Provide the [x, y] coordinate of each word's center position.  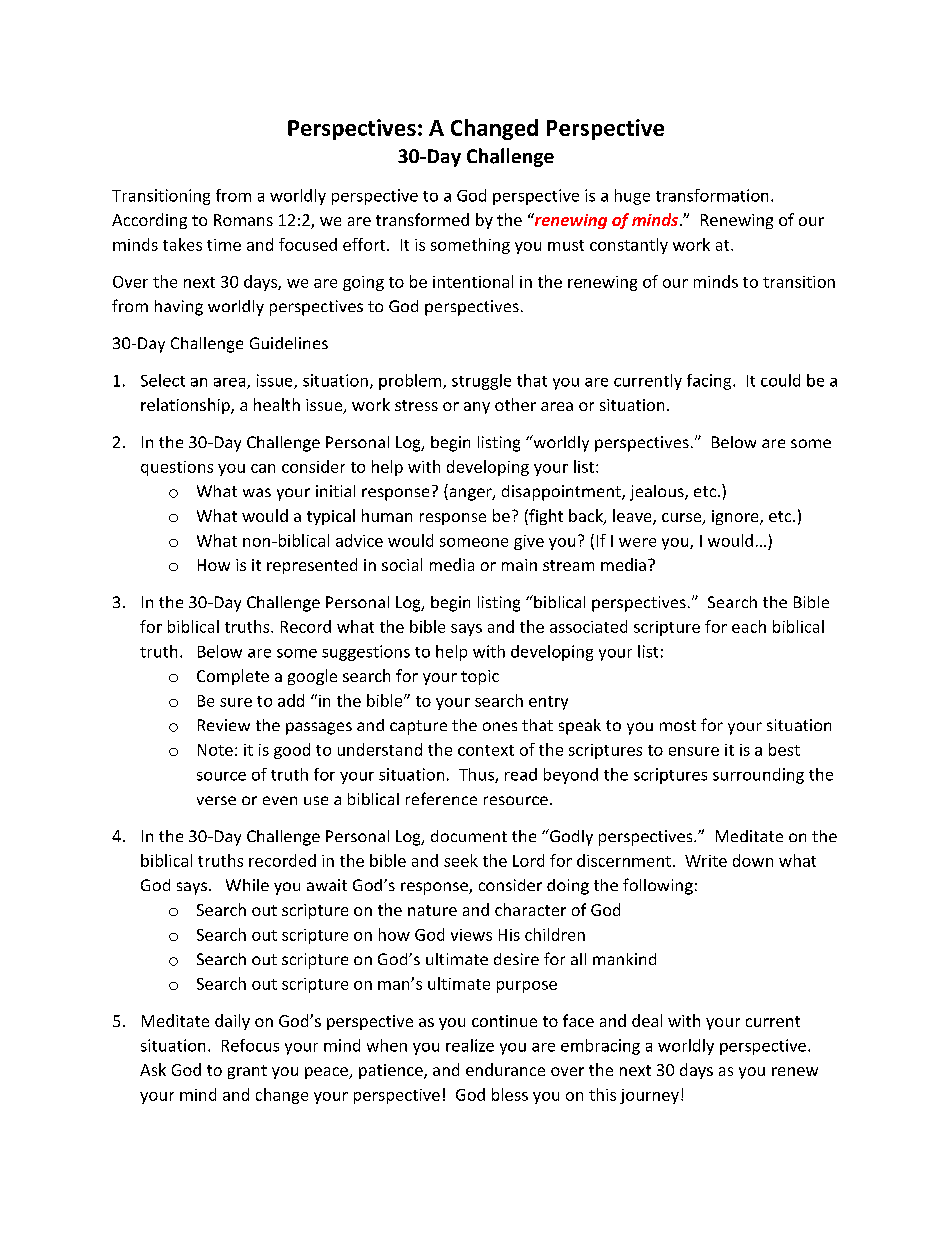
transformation [712, 195]
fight [545, 517]
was [257, 492]
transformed [422, 219]
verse [216, 800]
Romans [243, 220]
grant [247, 1072]
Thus [477, 775]
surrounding [758, 776]
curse [683, 519]
